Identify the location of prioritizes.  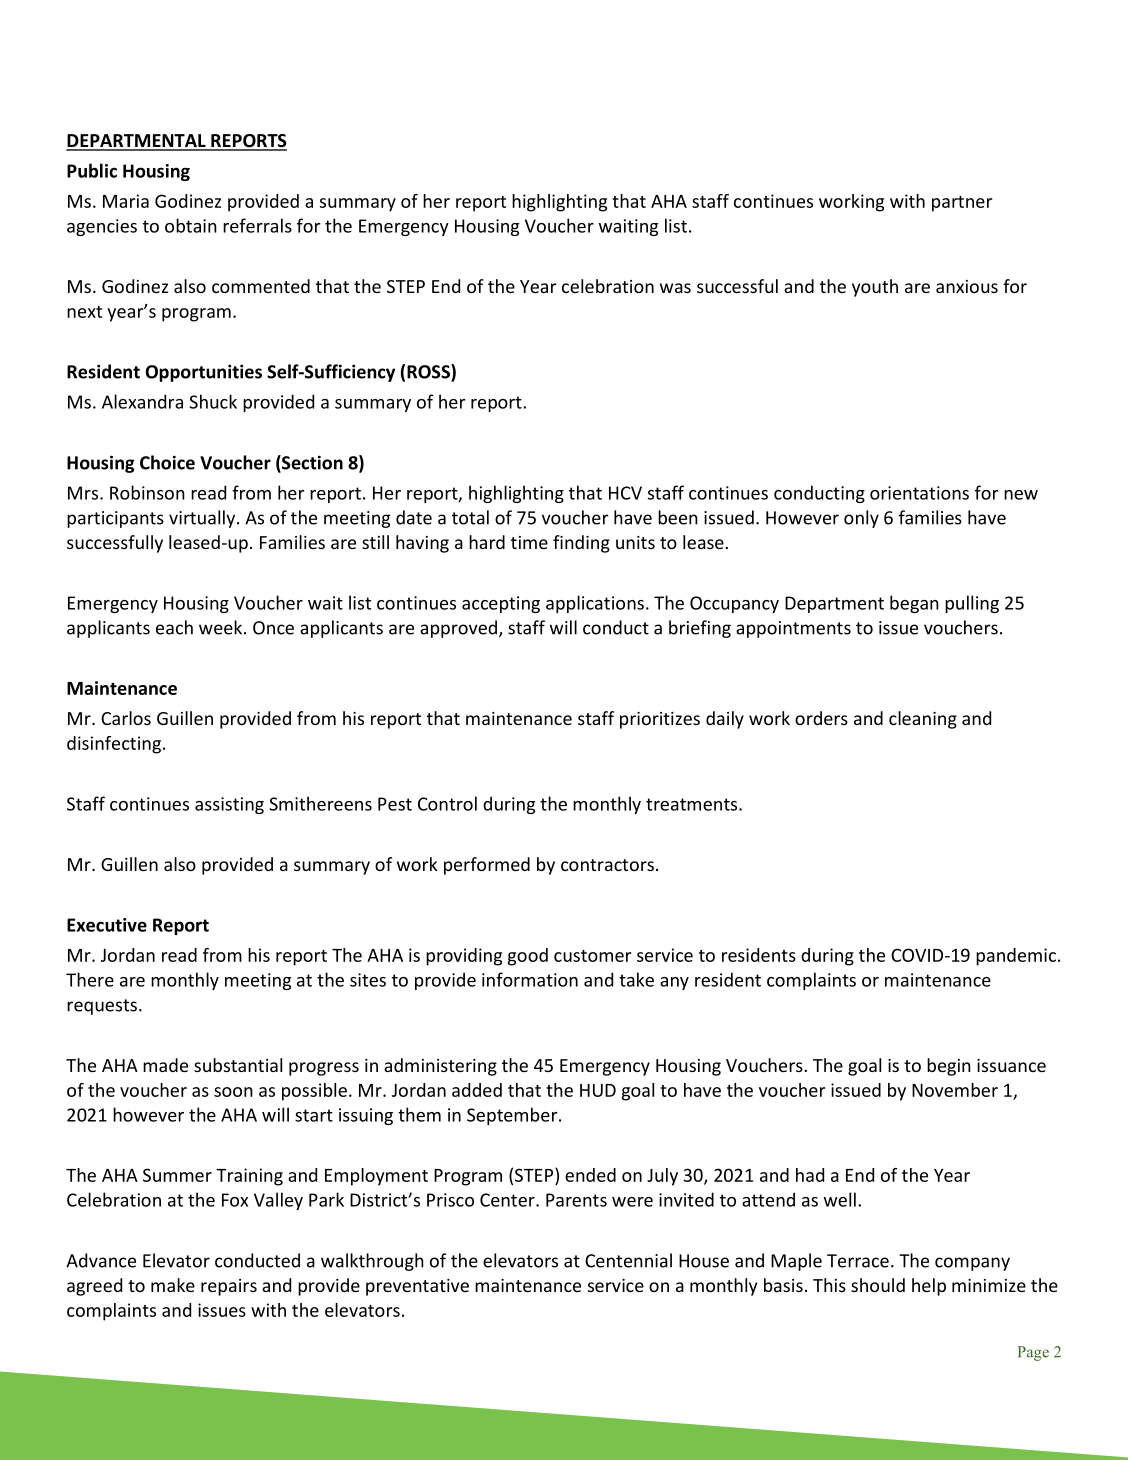
(660, 720).
